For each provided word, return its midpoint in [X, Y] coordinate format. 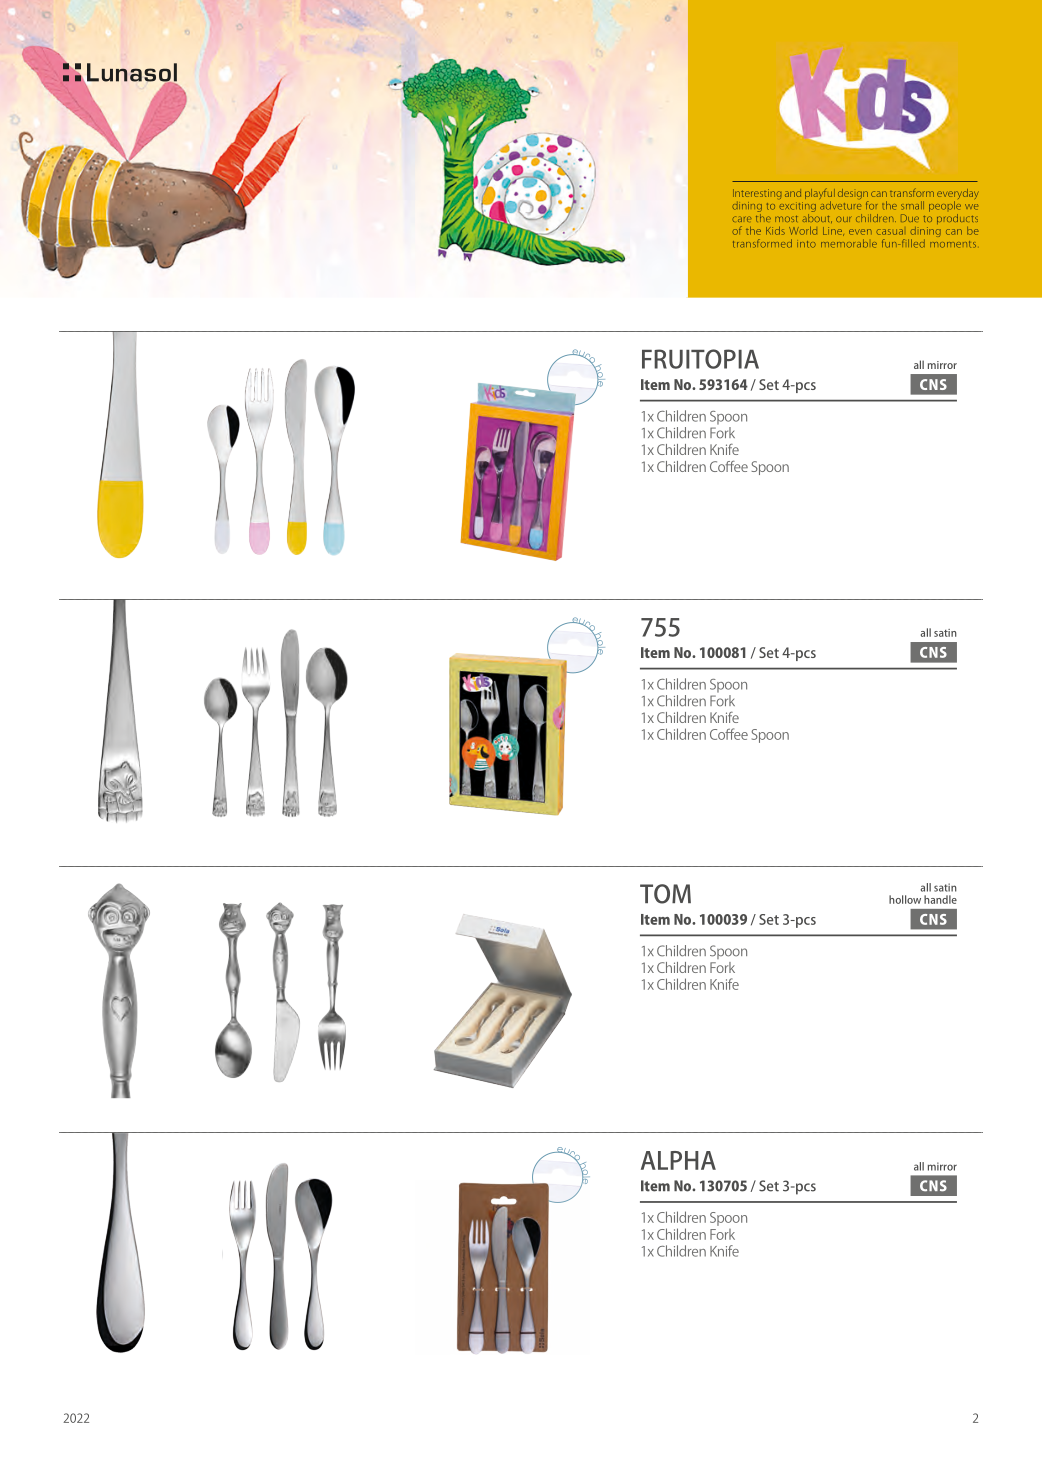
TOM [665, 894]
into [806, 244]
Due [910, 218]
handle [940, 899]
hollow [905, 899]
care [741, 219]
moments [953, 244]
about [817, 217]
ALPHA [678, 1160]
